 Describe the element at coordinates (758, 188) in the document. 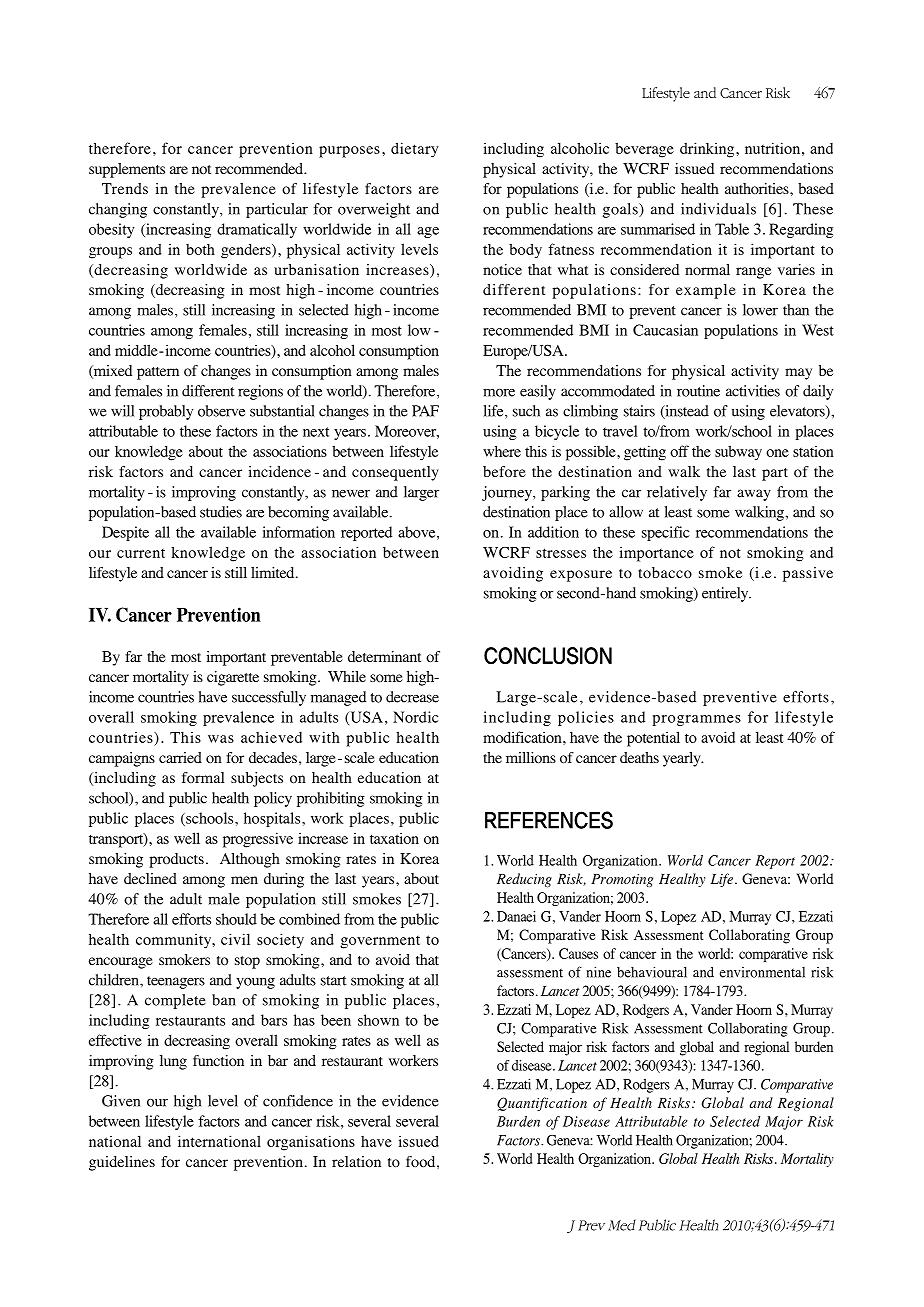

I see `authorities` at that location.
